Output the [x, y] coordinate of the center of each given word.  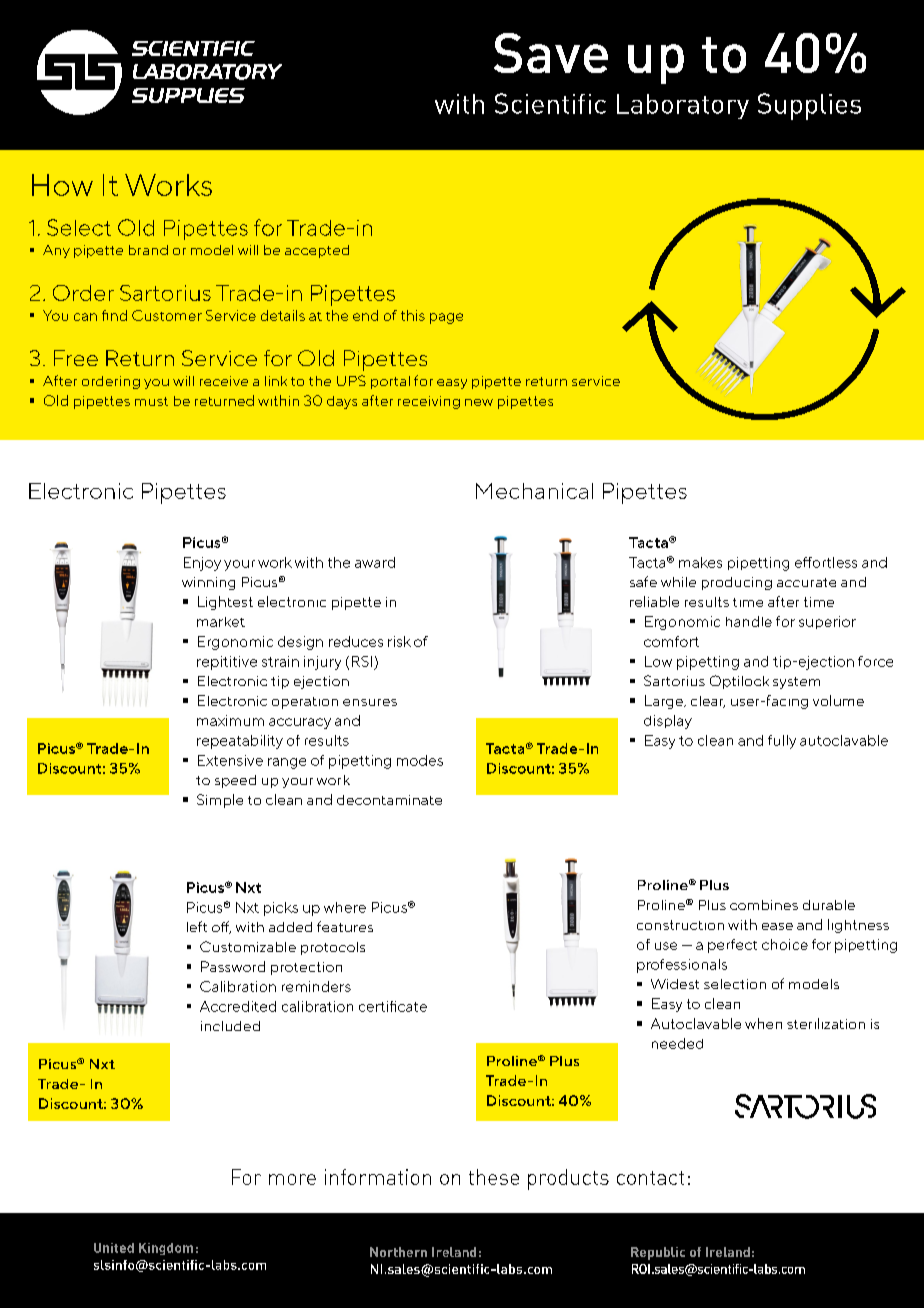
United [114, 1248]
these [494, 1177]
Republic [658, 1253]
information [378, 1177]
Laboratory [683, 106]
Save [551, 53]
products [568, 1179]
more [292, 1179]
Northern [398, 1252]
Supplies [809, 106]
